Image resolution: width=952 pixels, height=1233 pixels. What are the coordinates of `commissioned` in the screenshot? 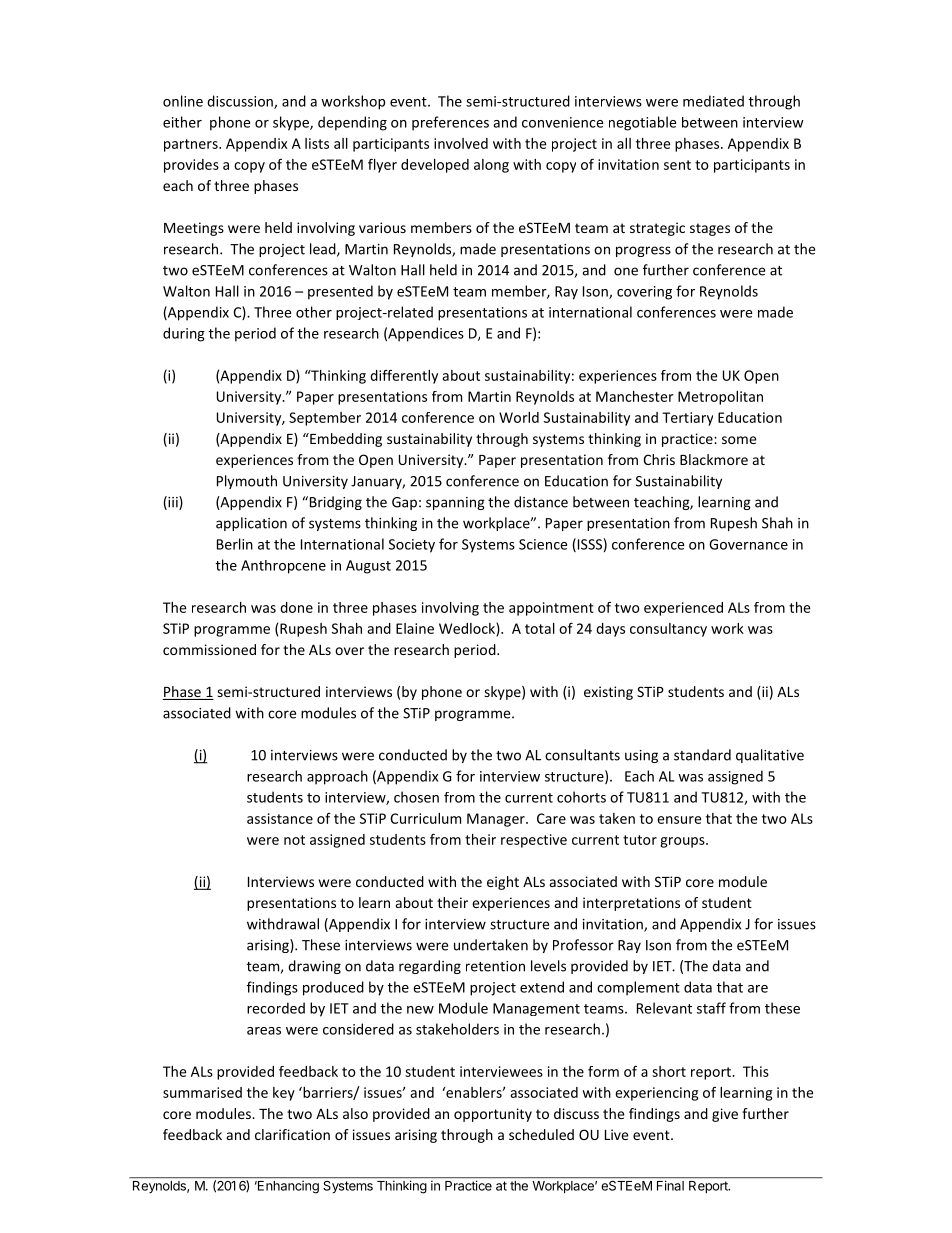 It's located at (209, 649).
